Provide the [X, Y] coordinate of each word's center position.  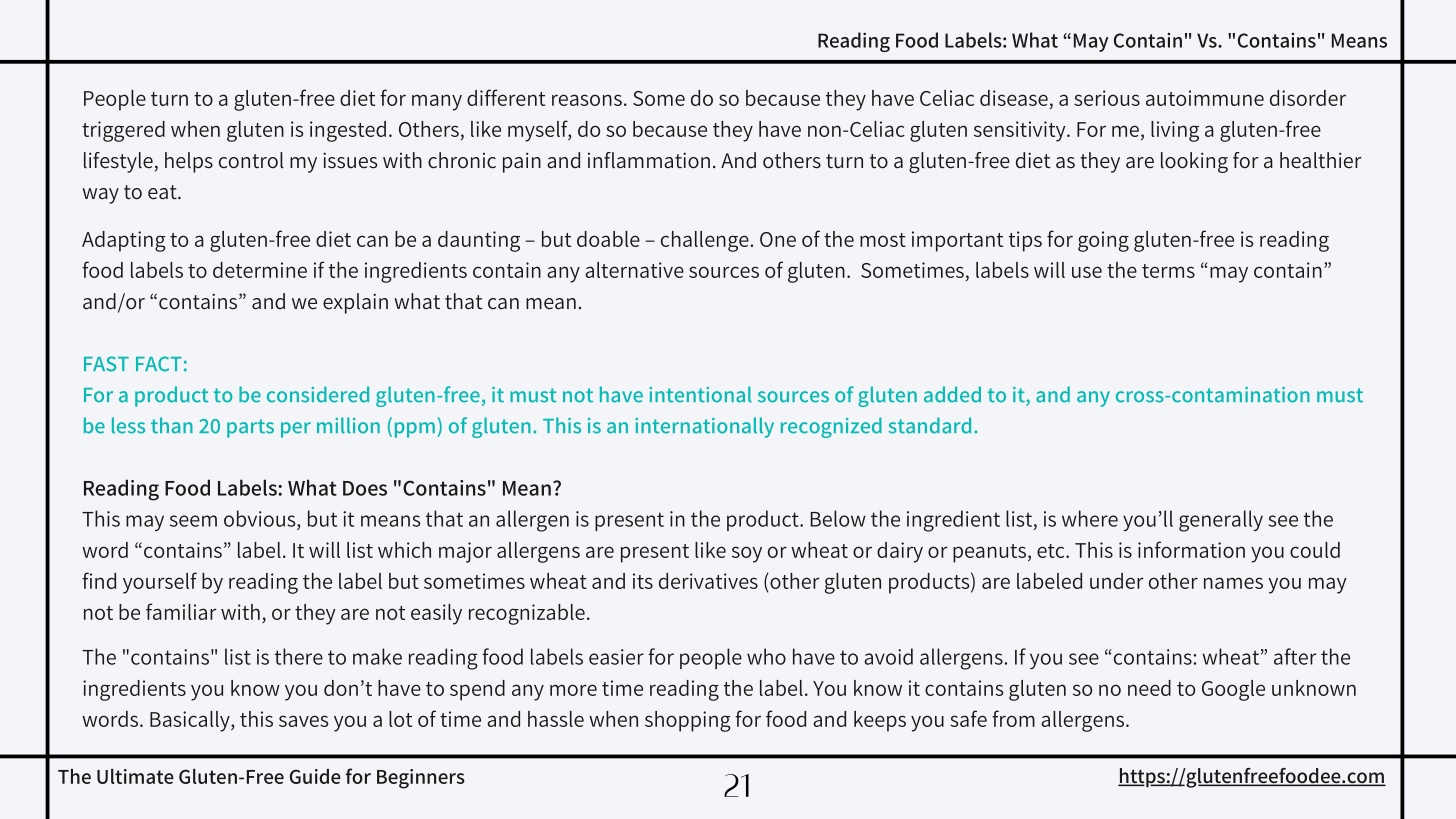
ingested [348, 131]
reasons [587, 100]
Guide [315, 776]
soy [747, 554]
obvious [261, 518]
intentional [701, 394]
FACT [159, 364]
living [1175, 131]
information [1191, 549]
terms [1168, 271]
